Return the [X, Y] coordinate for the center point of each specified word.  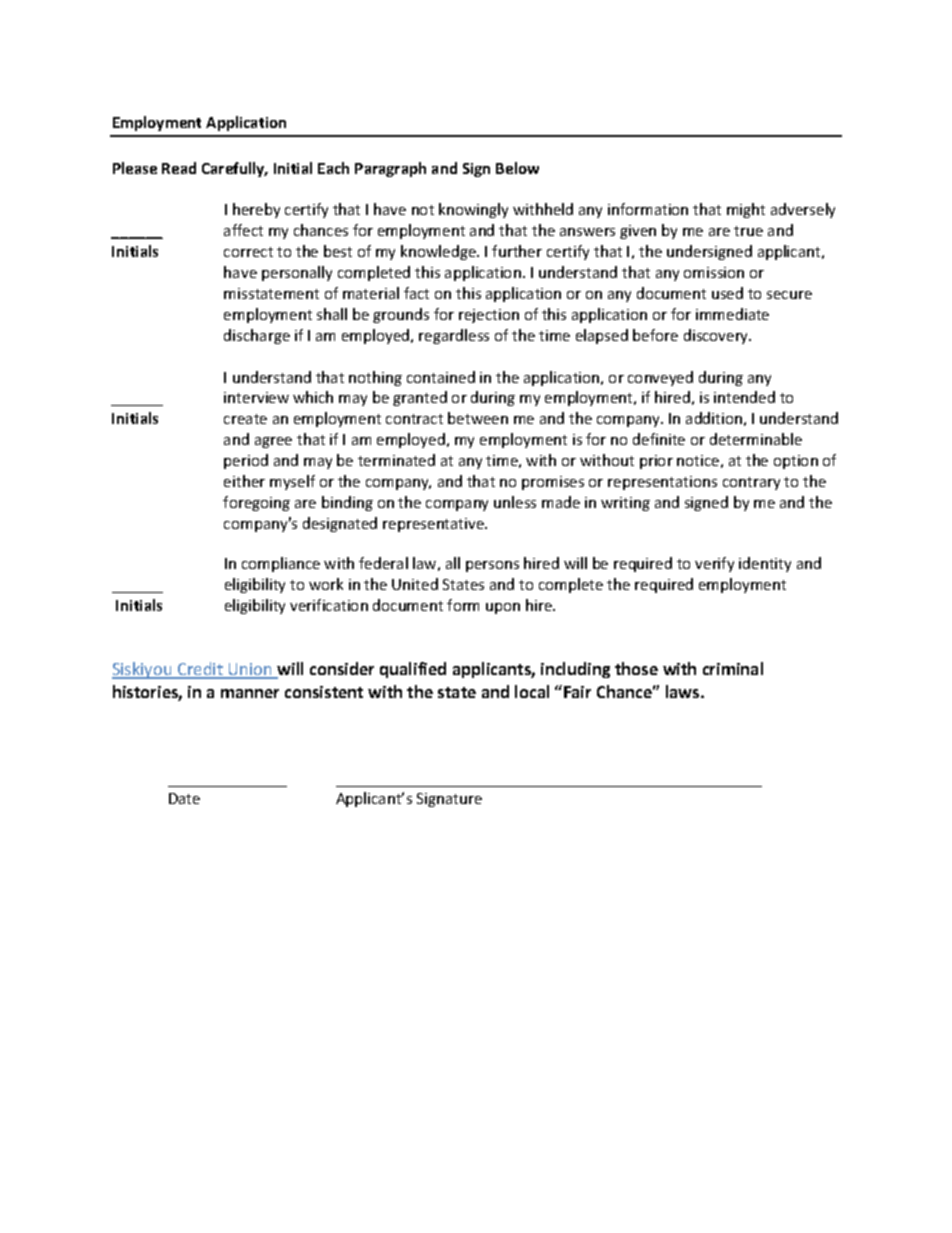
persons [492, 566]
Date [184, 798]
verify [714, 564]
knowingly [473, 210]
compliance [281, 564]
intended [744, 397]
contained [441, 377]
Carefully [234, 169]
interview [256, 397]
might [746, 210]
